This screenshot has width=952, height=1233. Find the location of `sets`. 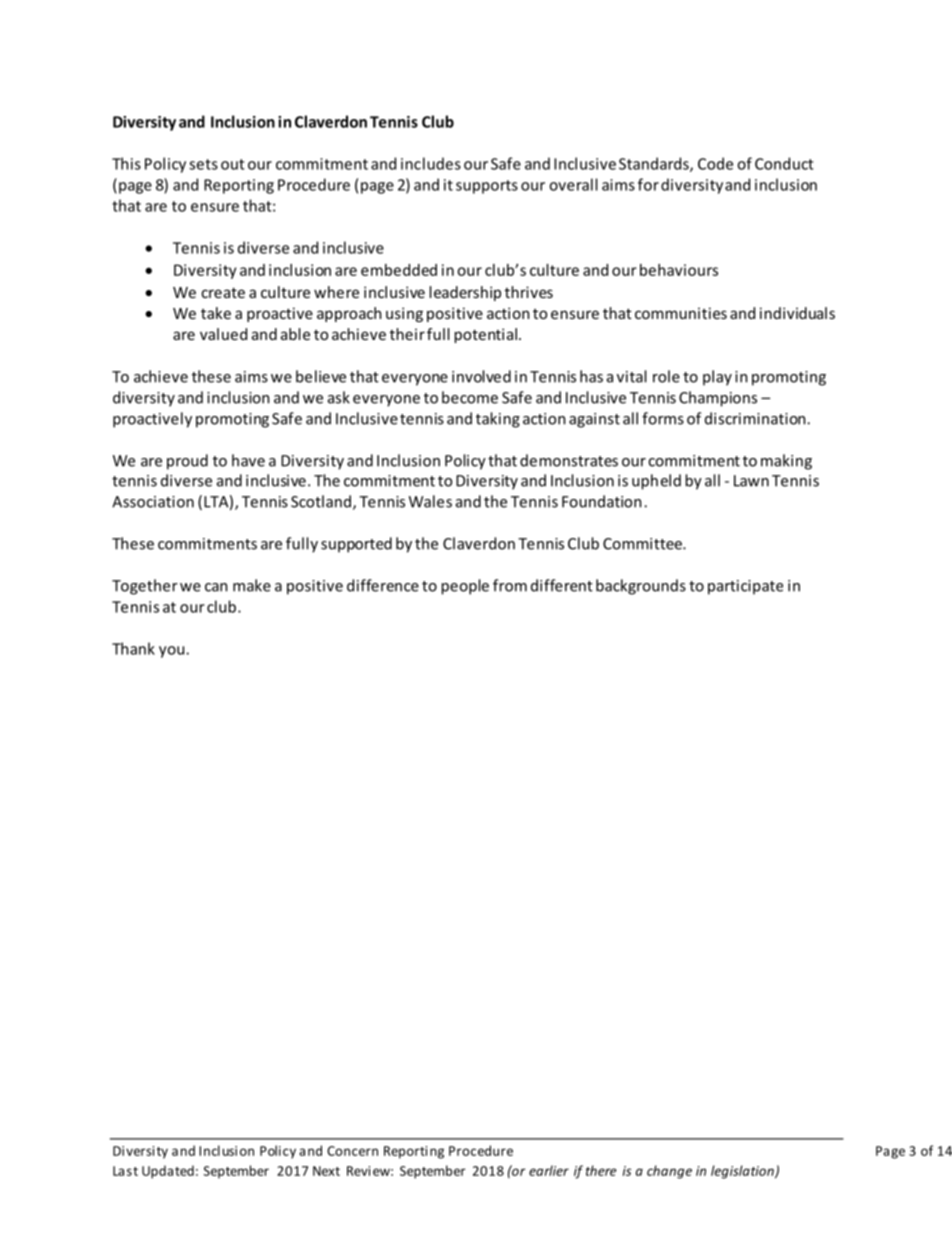

sets is located at coordinates (203, 164).
